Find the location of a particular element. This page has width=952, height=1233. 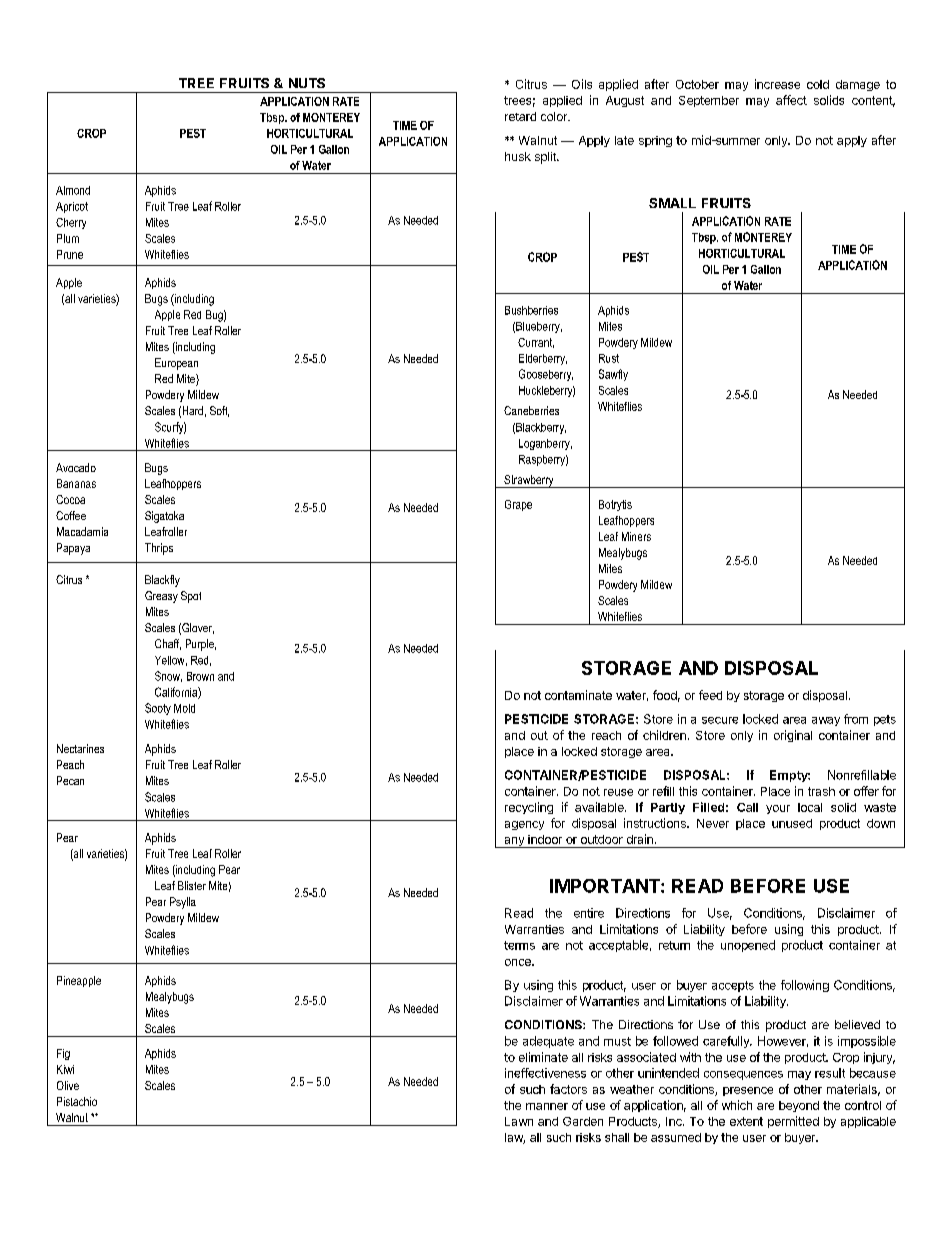

contaminate is located at coordinates (578, 695).
